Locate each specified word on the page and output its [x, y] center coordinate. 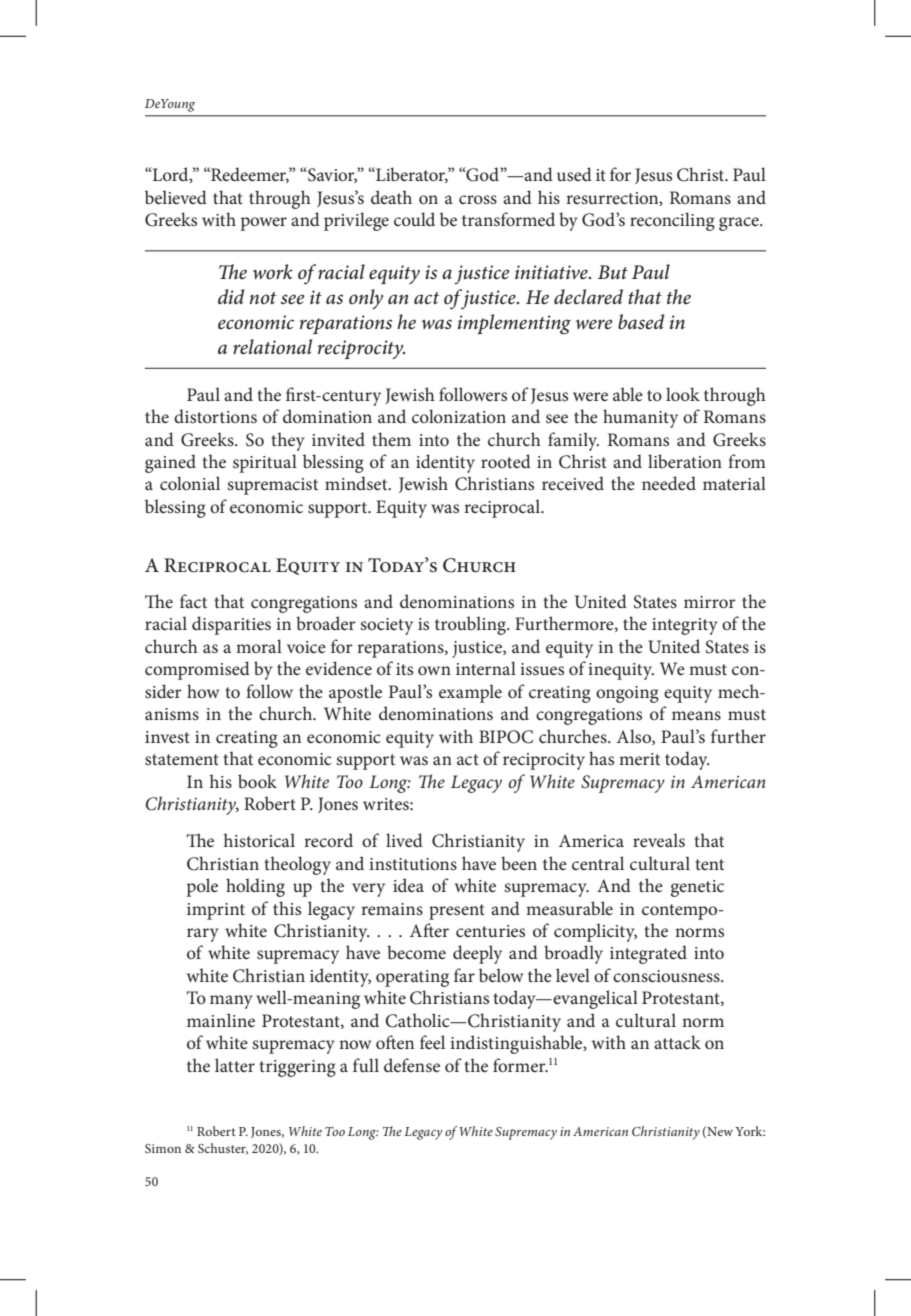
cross [478, 199]
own [434, 671]
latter [235, 1065]
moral [259, 646]
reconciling [672, 221]
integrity [685, 626]
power [263, 224]
